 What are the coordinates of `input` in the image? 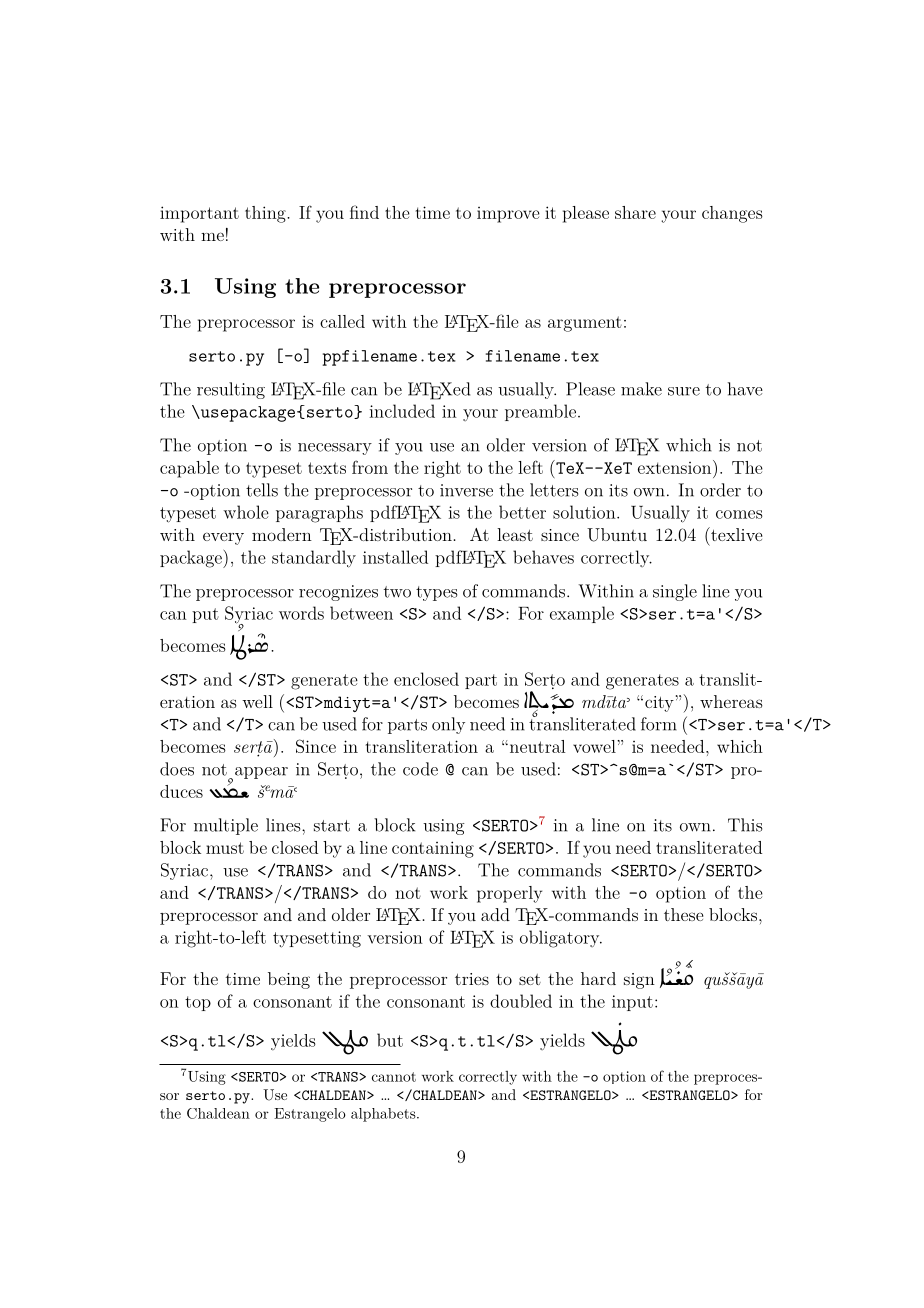 It's located at (632, 1003).
